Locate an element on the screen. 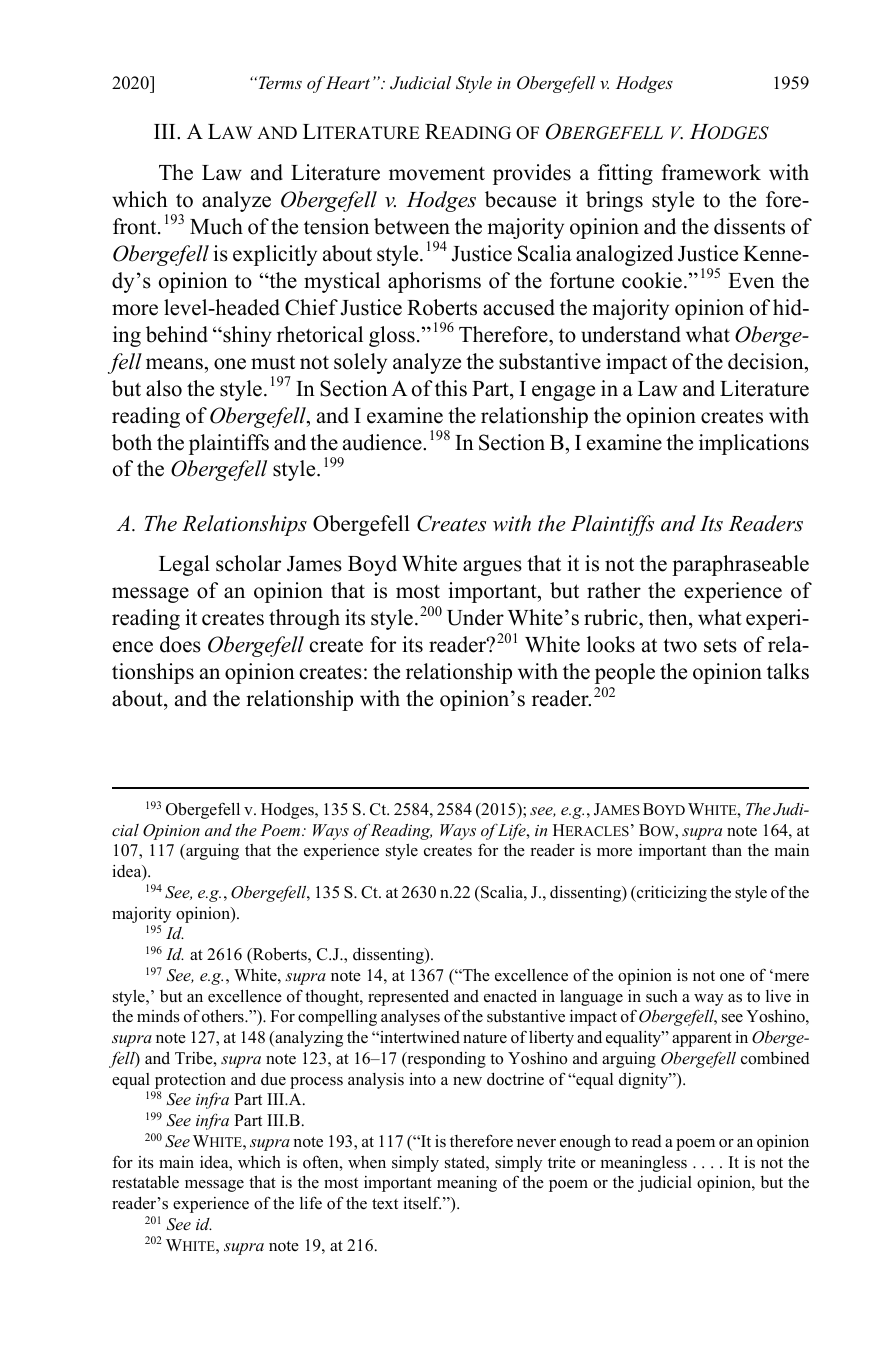  this is located at coordinates (451, 388).
